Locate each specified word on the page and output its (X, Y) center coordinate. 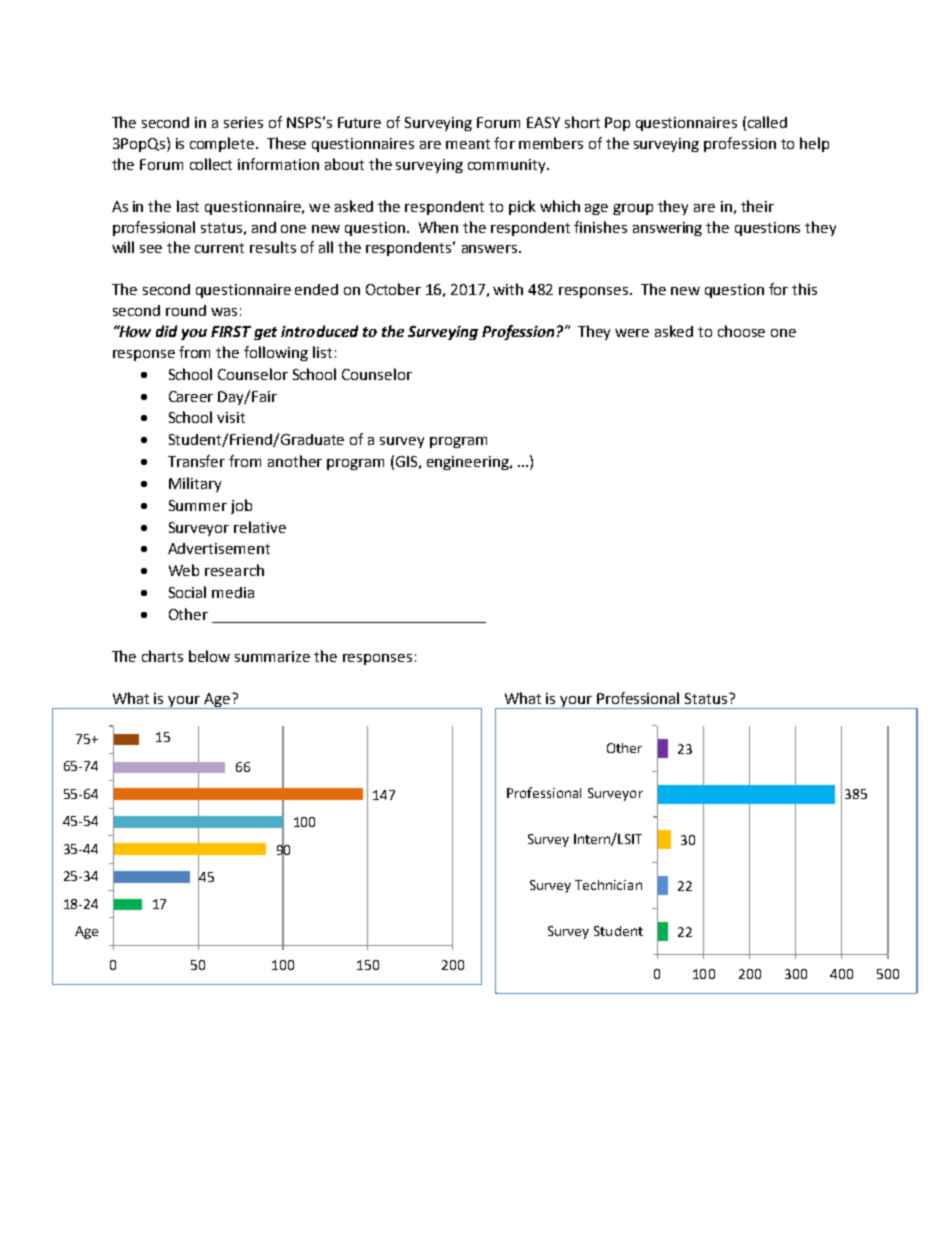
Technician (608, 885)
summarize (272, 656)
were (632, 333)
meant (468, 144)
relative (260, 527)
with (508, 289)
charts (162, 656)
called (767, 122)
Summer (198, 505)
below (209, 656)
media (233, 592)
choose (741, 331)
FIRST (231, 331)
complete (223, 144)
